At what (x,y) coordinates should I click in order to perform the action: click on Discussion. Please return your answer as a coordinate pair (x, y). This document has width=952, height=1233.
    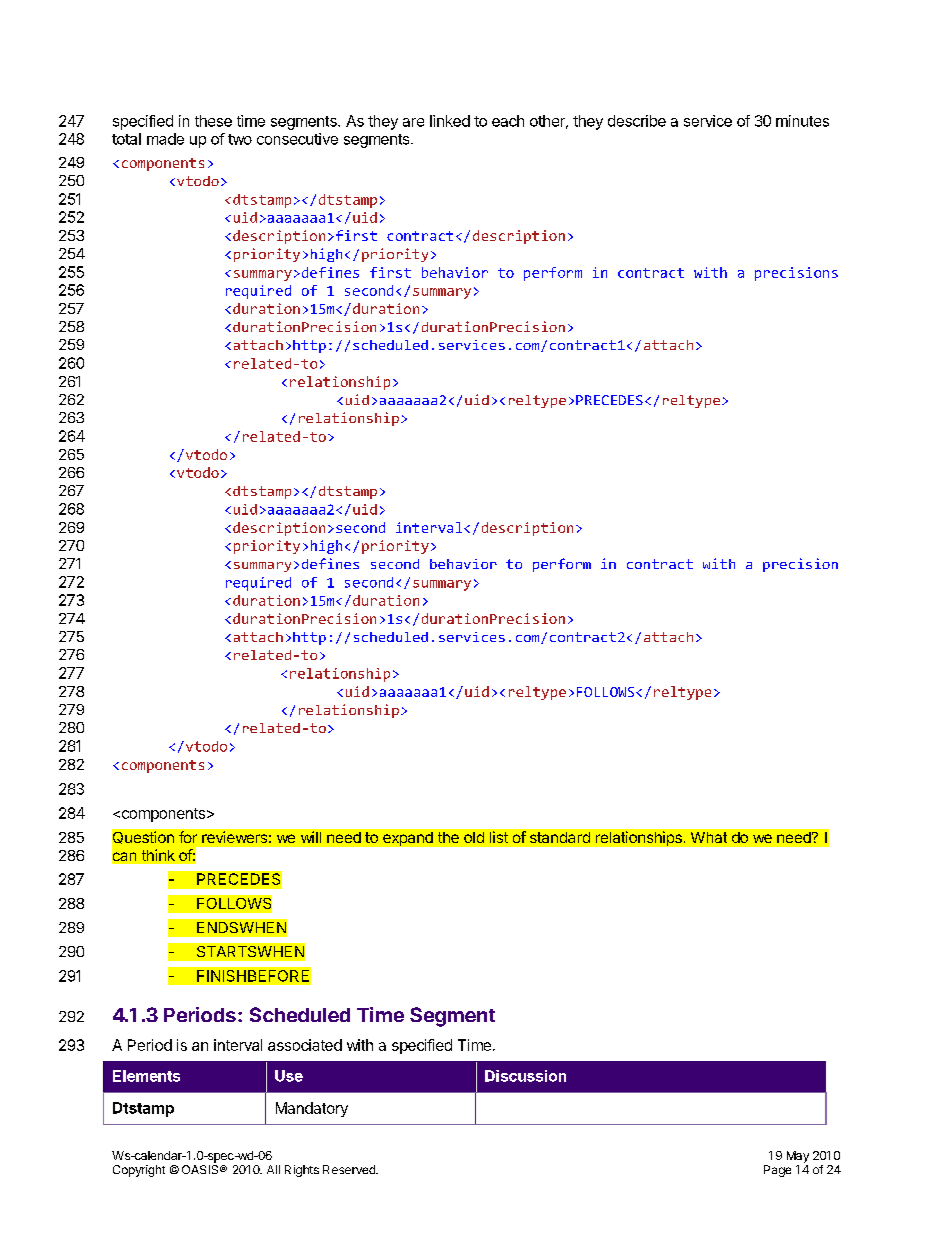
    Looking at the image, I should click on (525, 1076).
